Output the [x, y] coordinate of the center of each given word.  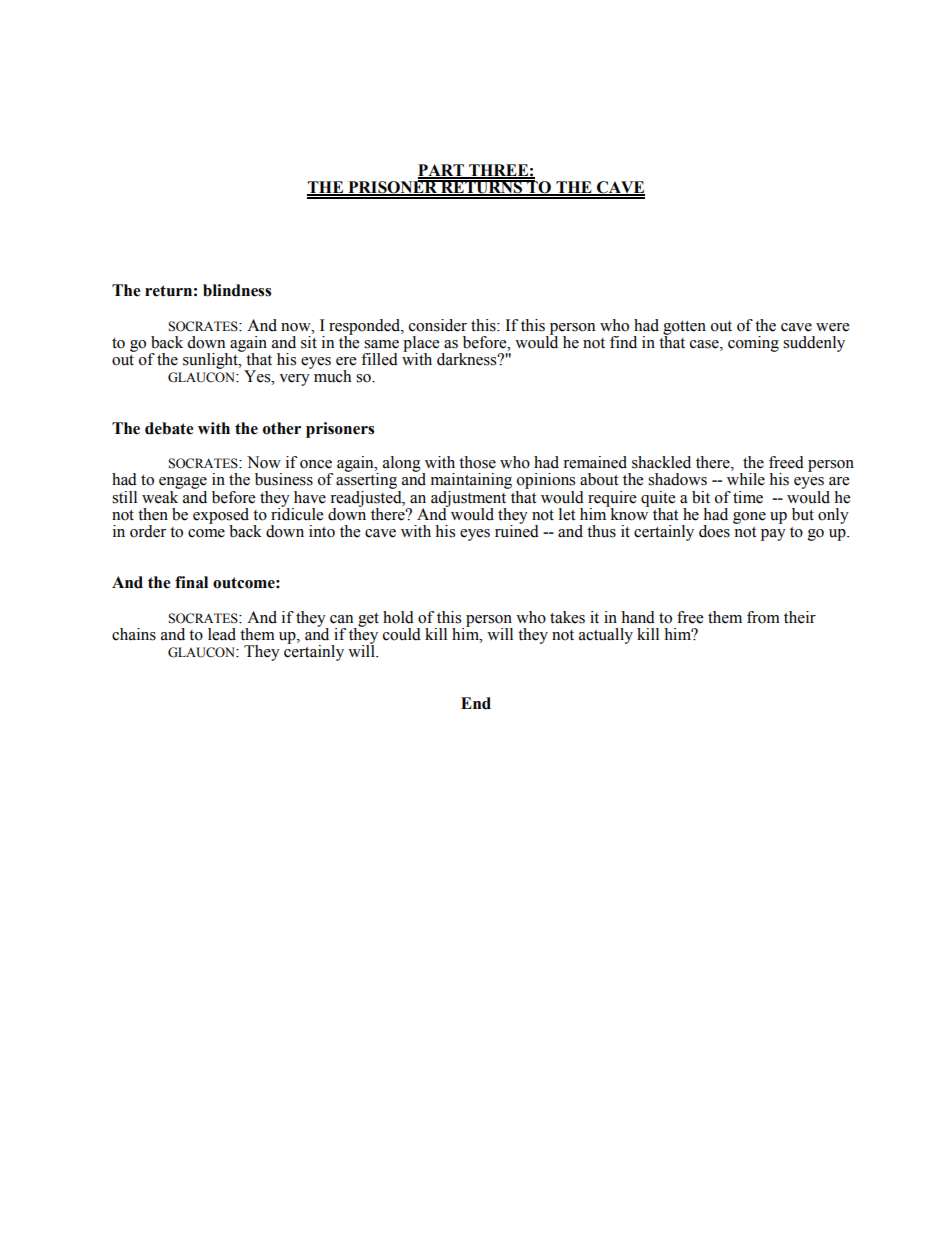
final [191, 582]
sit [309, 341]
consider [438, 325]
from [763, 617]
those [477, 462]
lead [222, 634]
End [476, 703]
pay [773, 535]
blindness [237, 290]
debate [169, 428]
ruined [517, 530]
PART [442, 171]
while [746, 479]
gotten [684, 329]
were [832, 327]
